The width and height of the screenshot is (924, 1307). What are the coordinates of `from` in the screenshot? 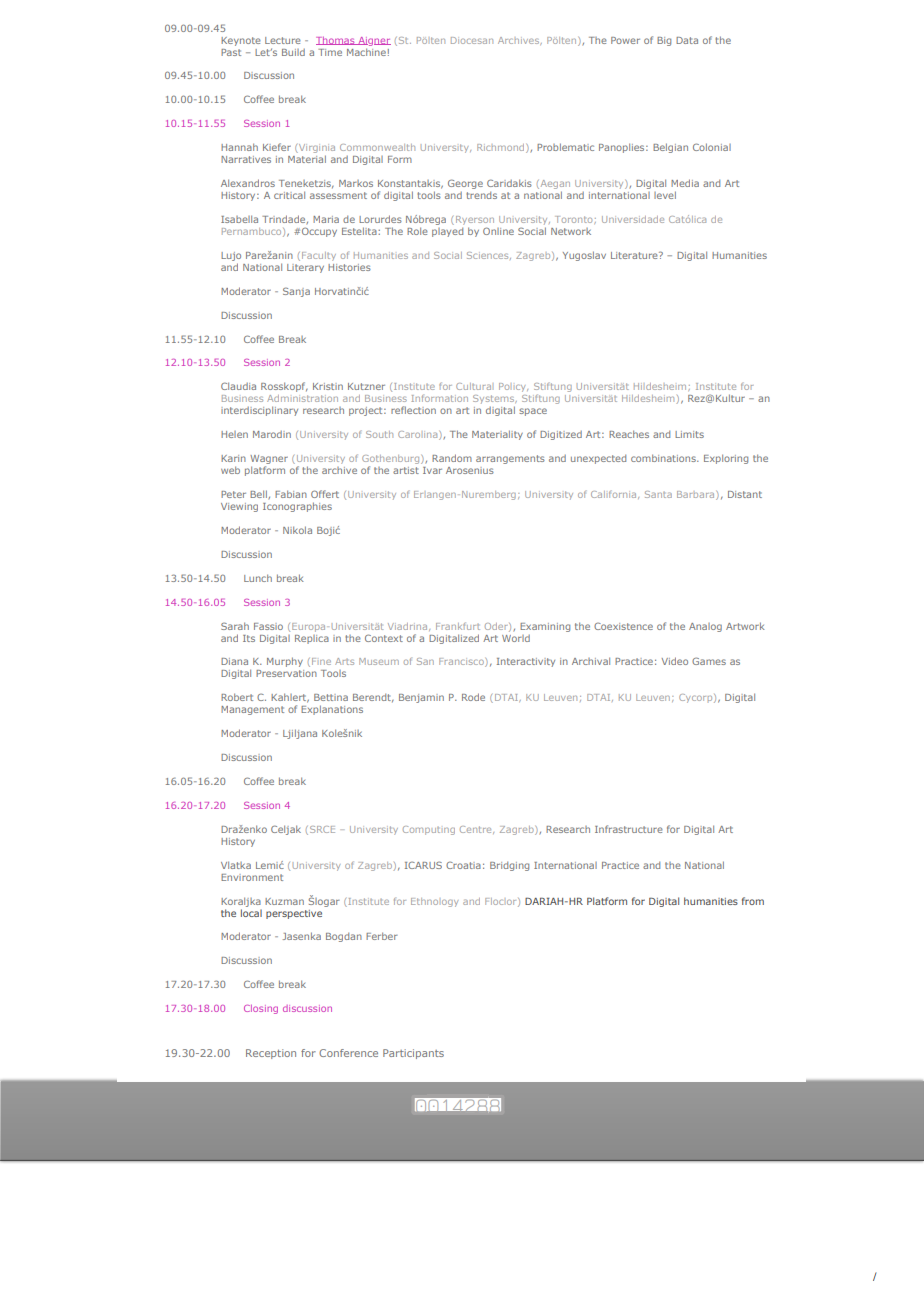 It's located at (753, 901).
